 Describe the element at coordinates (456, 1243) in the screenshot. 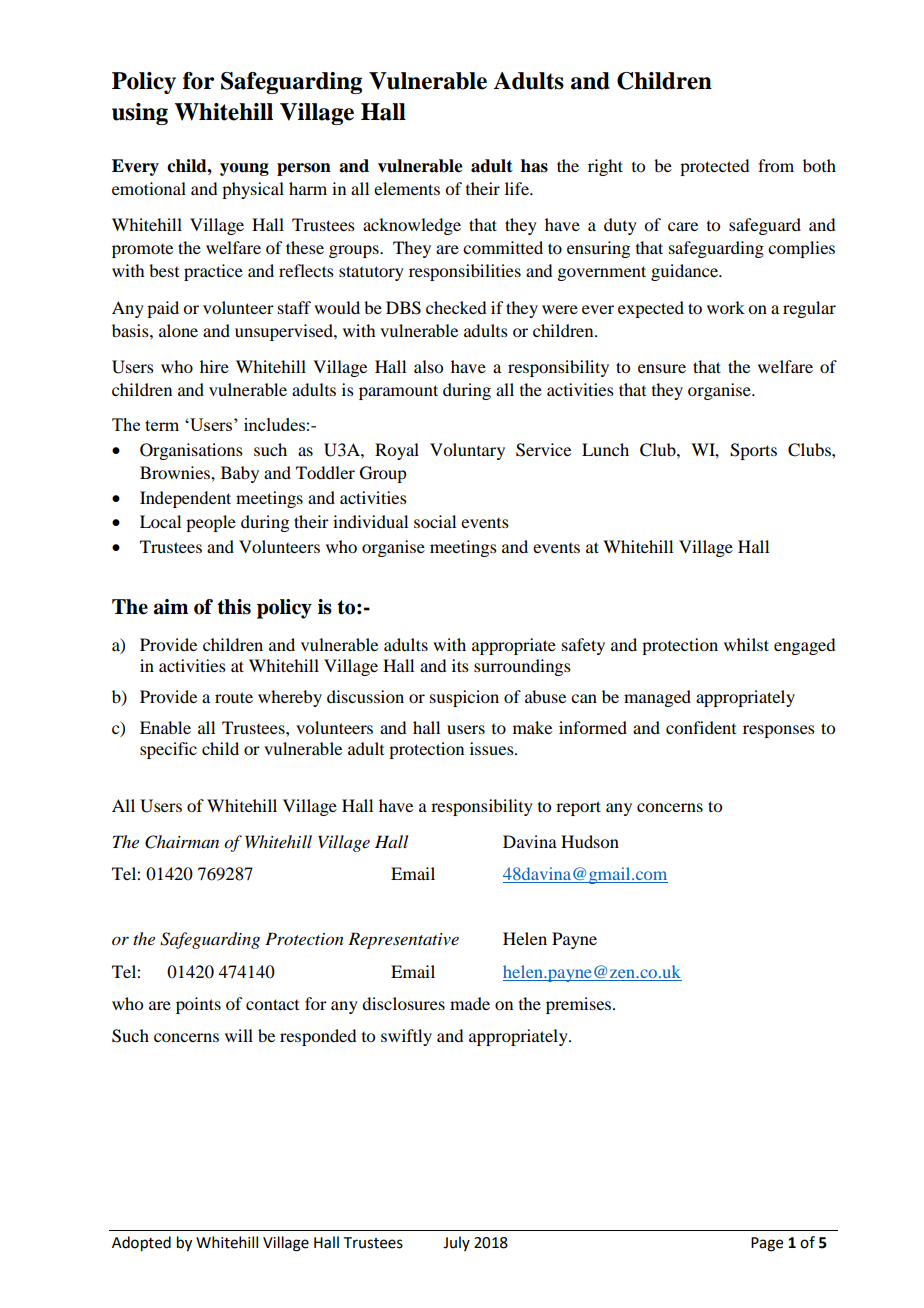

I see `July` at that location.
